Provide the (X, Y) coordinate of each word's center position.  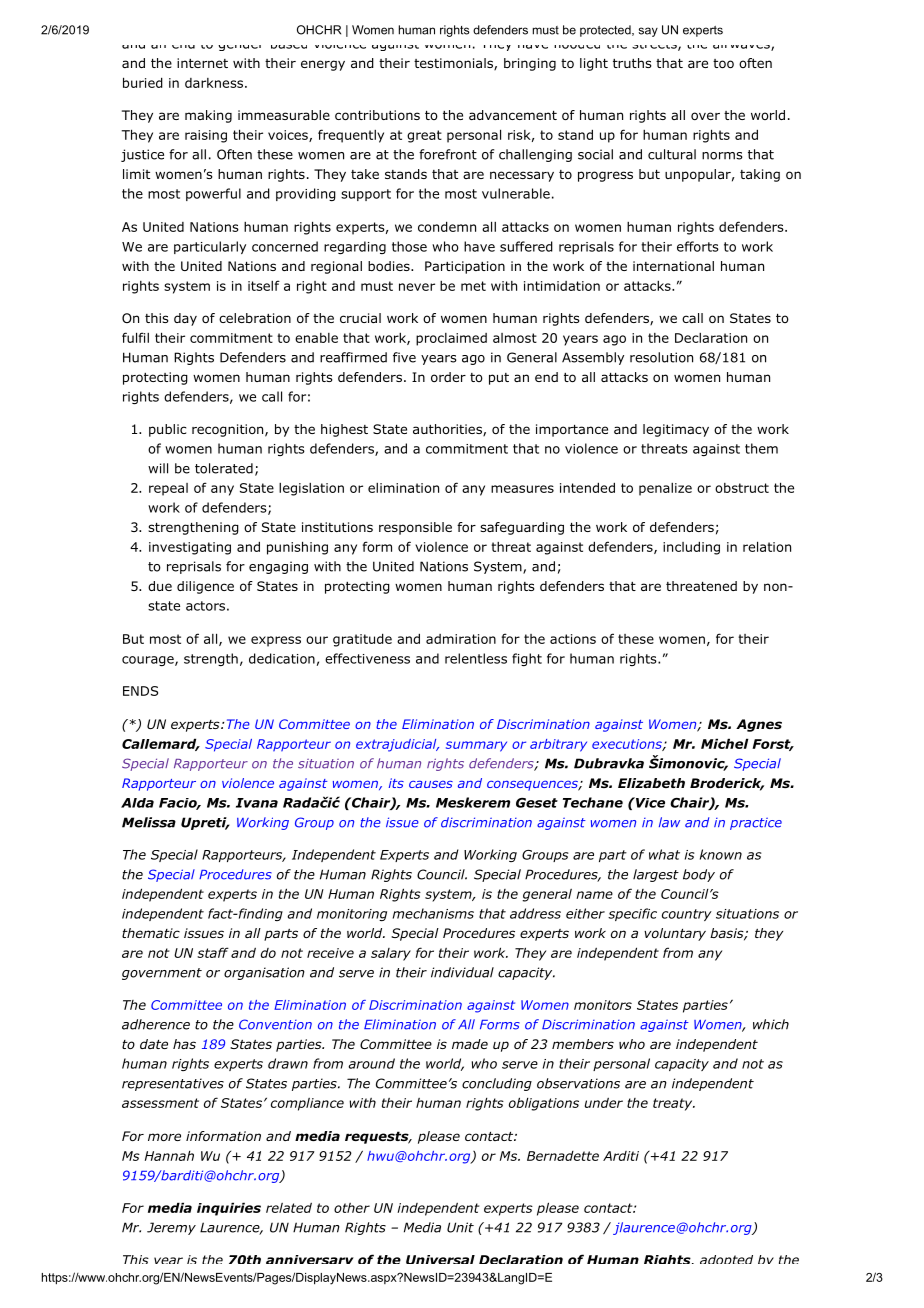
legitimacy (676, 430)
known (721, 854)
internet (202, 63)
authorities (448, 430)
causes (431, 784)
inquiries (229, 1209)
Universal (440, 1259)
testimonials (454, 64)
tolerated (224, 468)
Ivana (257, 803)
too (723, 63)
